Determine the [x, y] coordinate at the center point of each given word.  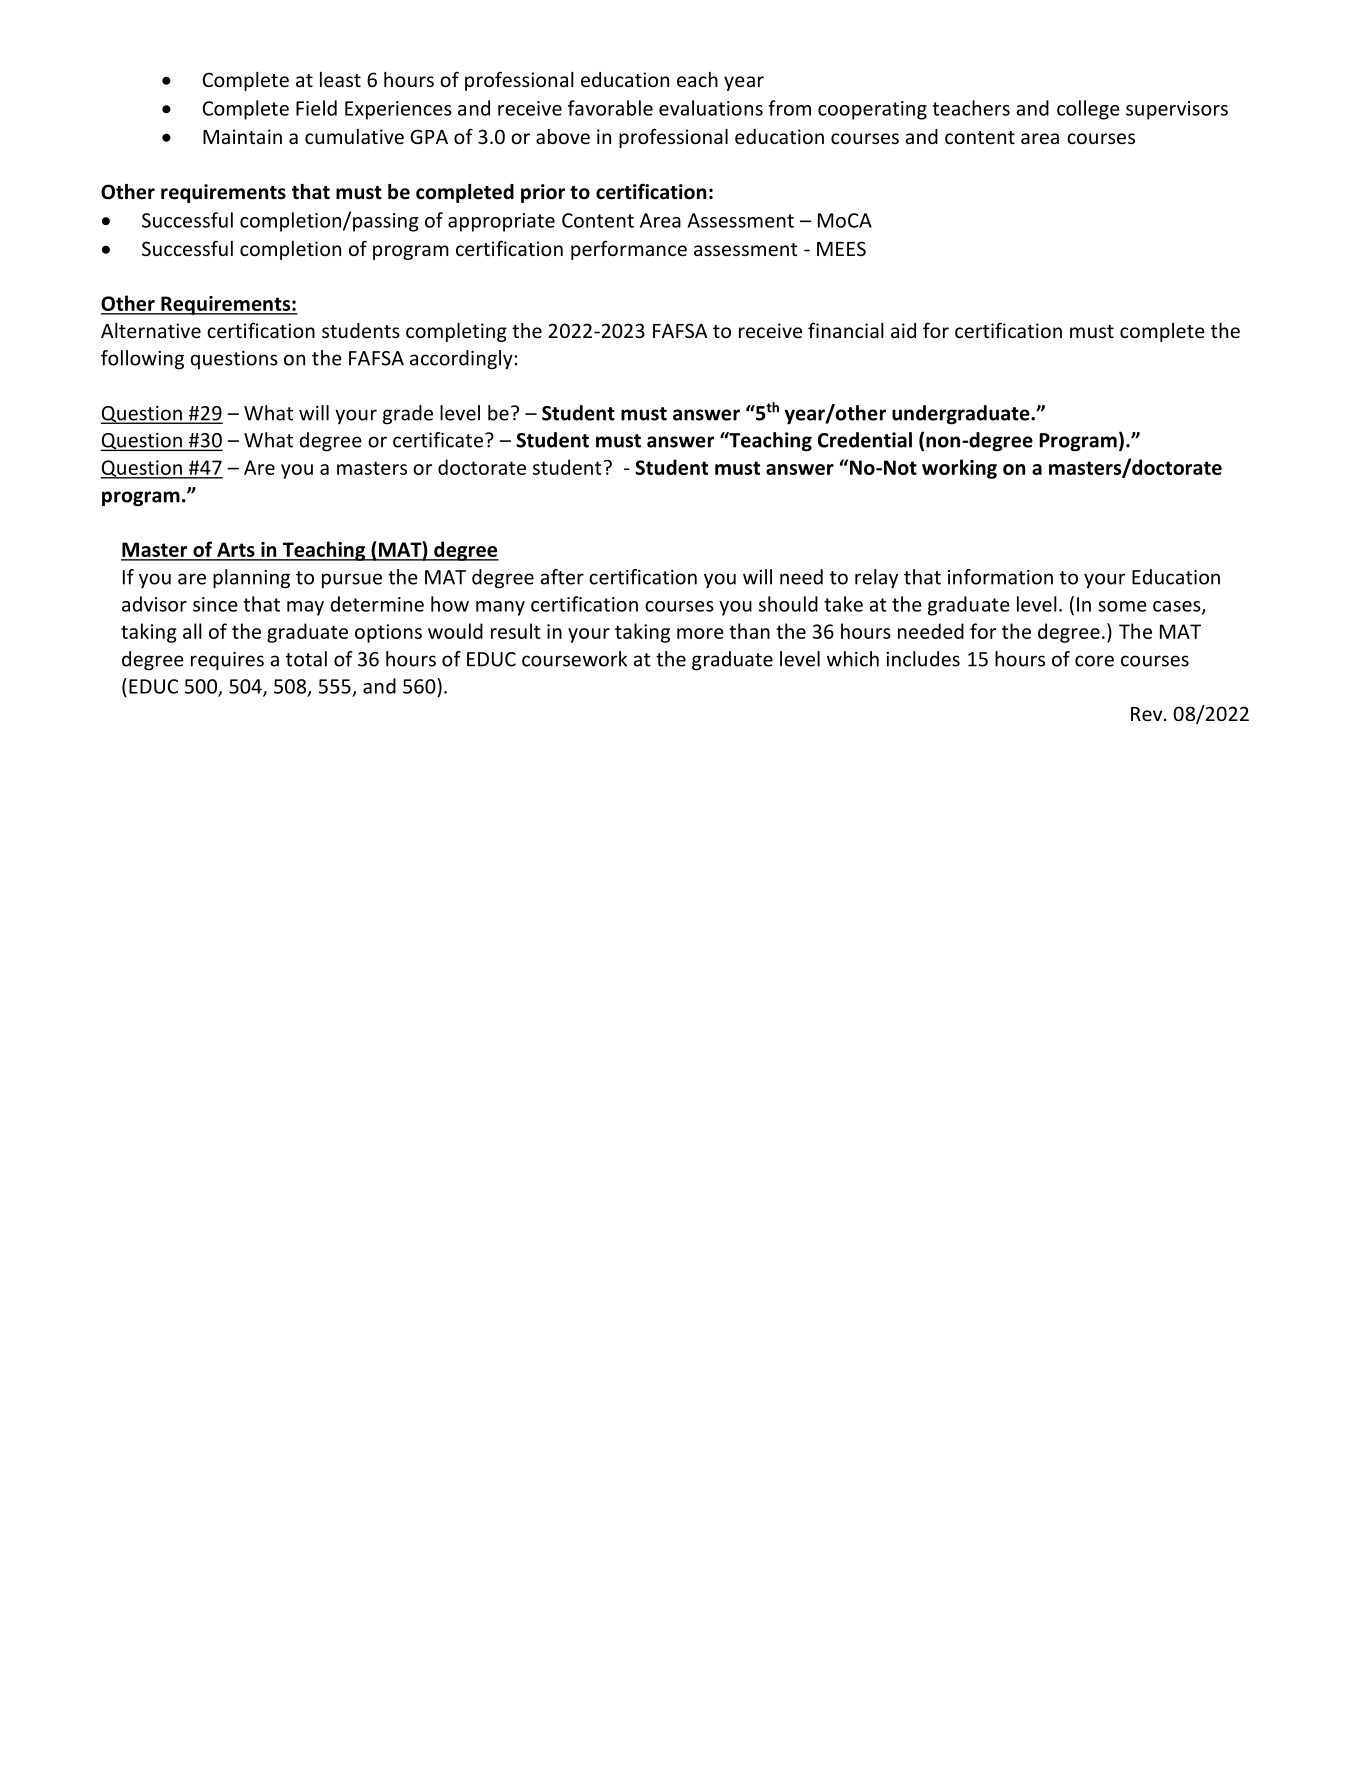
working [959, 469]
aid [903, 330]
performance [629, 250]
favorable [610, 108]
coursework [574, 659]
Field [316, 108]
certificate [439, 440]
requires [227, 661]
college [1088, 110]
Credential [865, 440]
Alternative [151, 330]
